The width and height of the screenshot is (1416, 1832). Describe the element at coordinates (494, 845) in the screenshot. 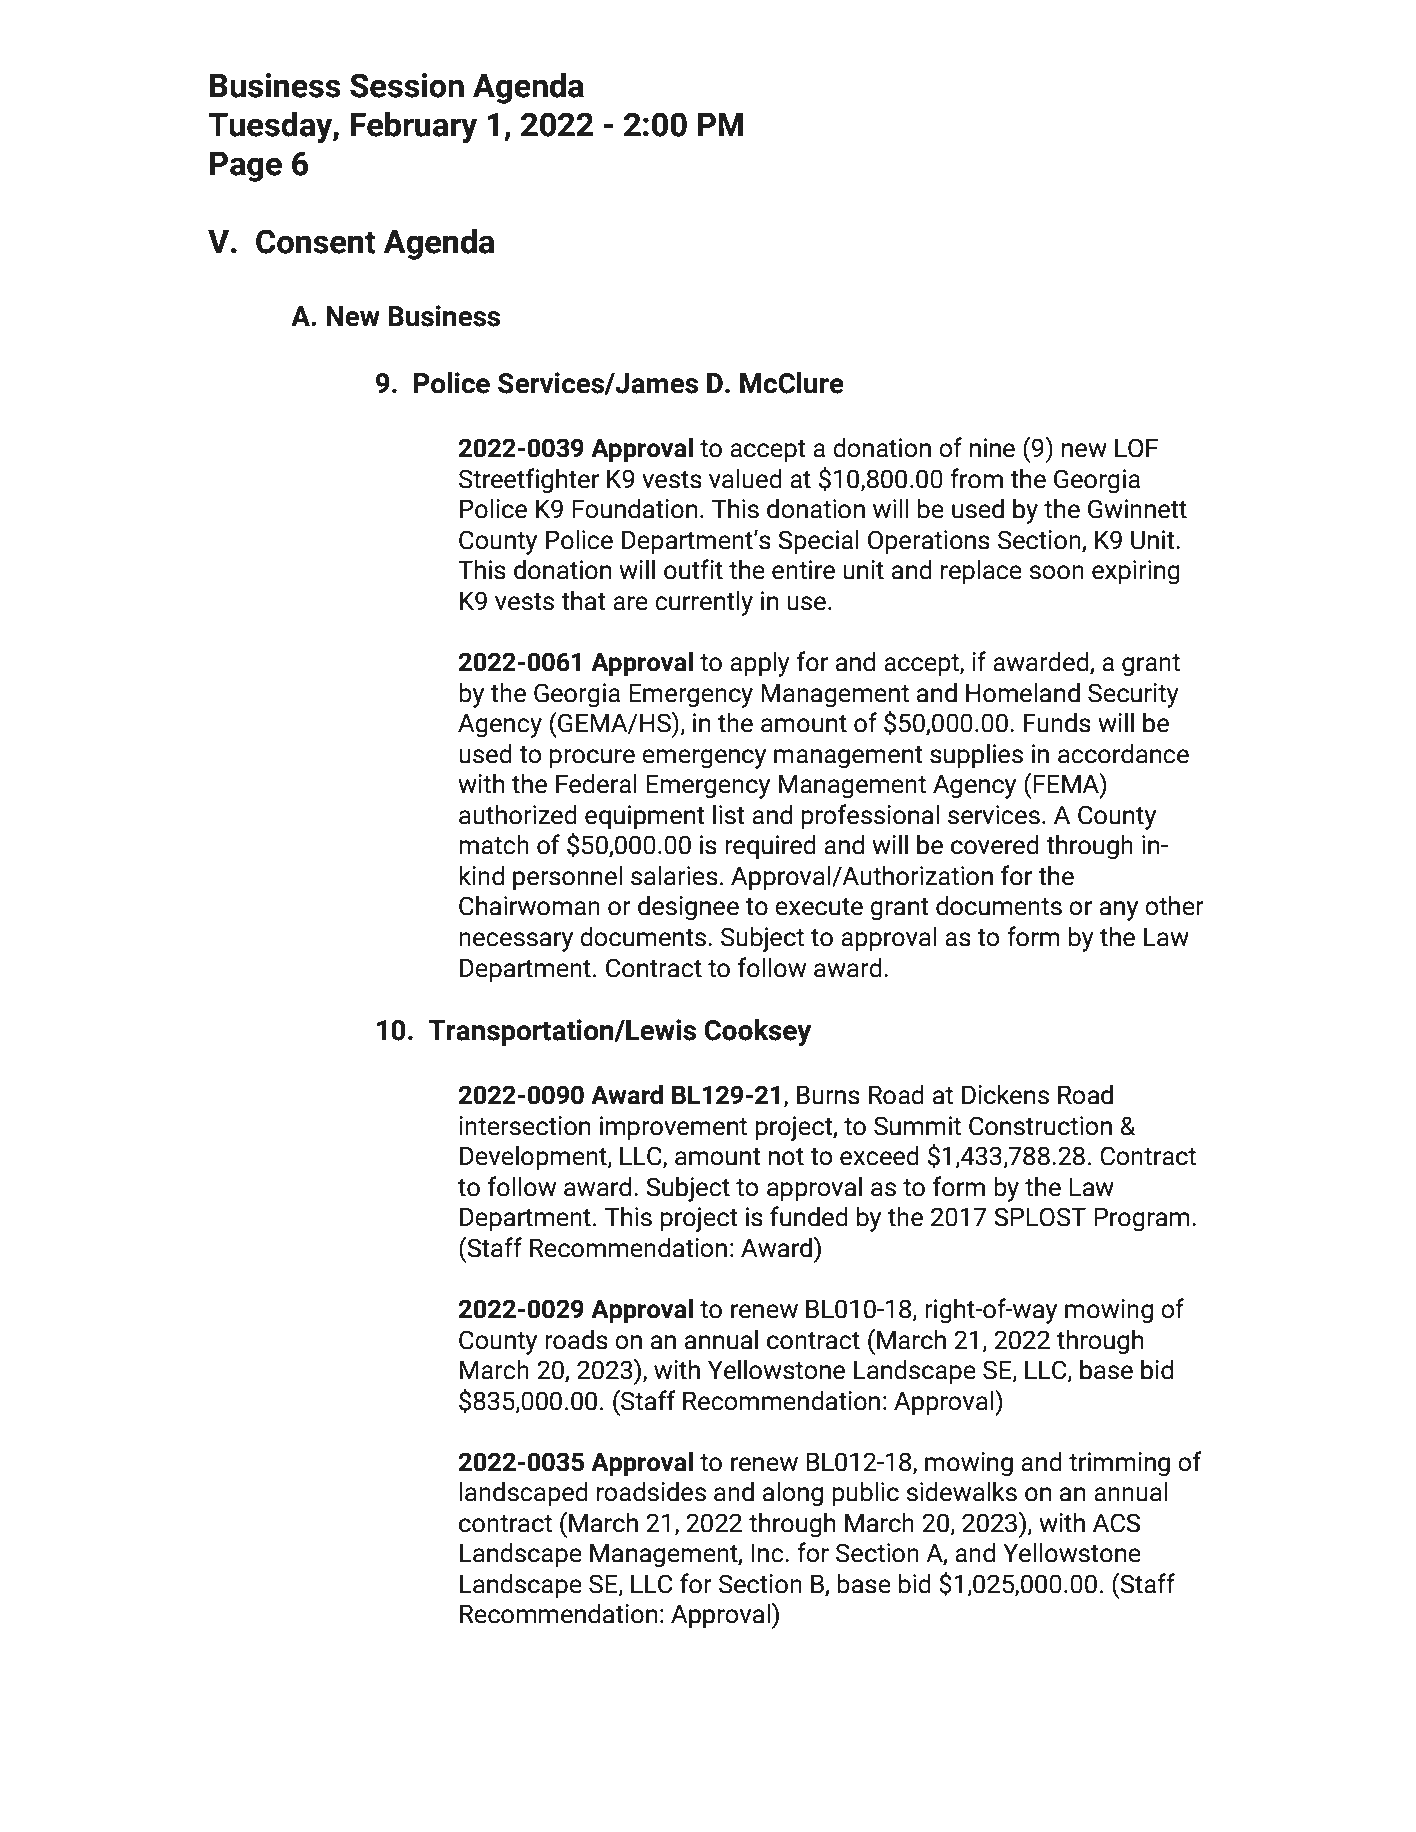

I see `match` at that location.
